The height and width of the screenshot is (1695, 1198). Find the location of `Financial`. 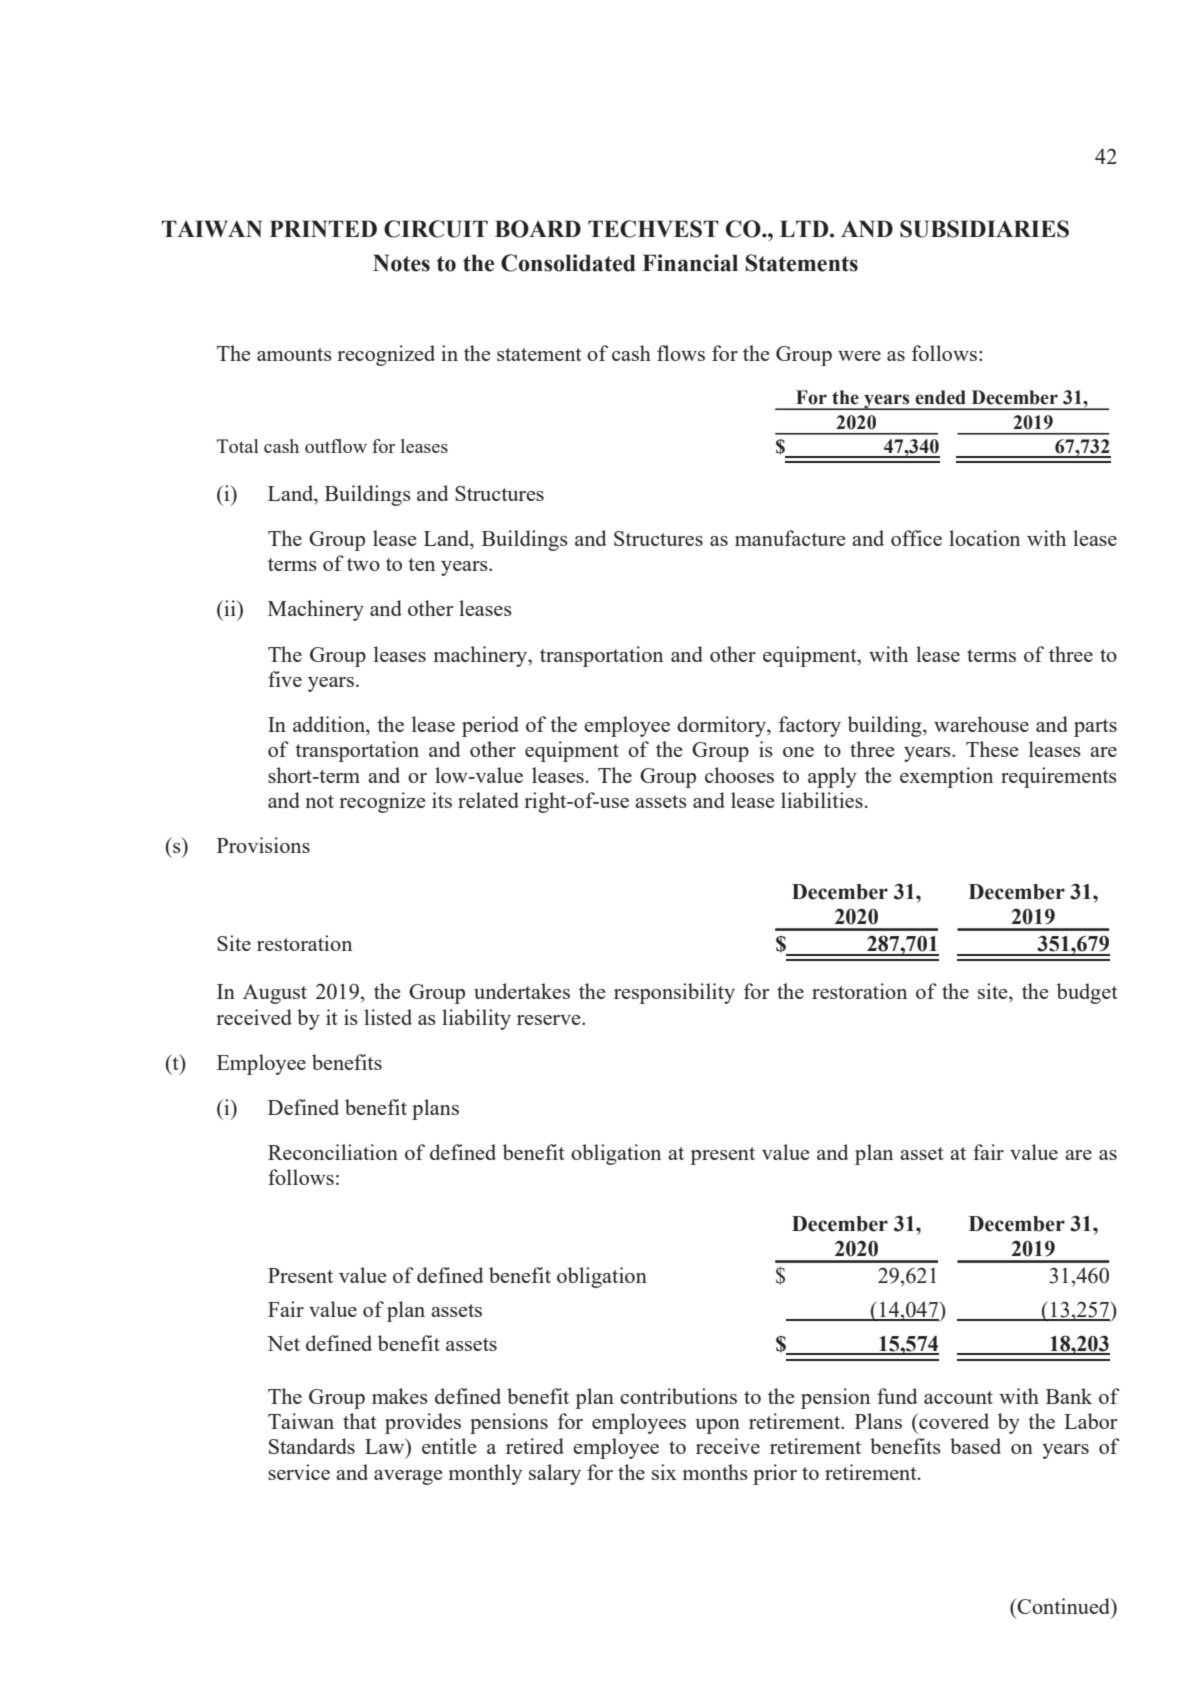

Financial is located at coordinates (690, 263).
